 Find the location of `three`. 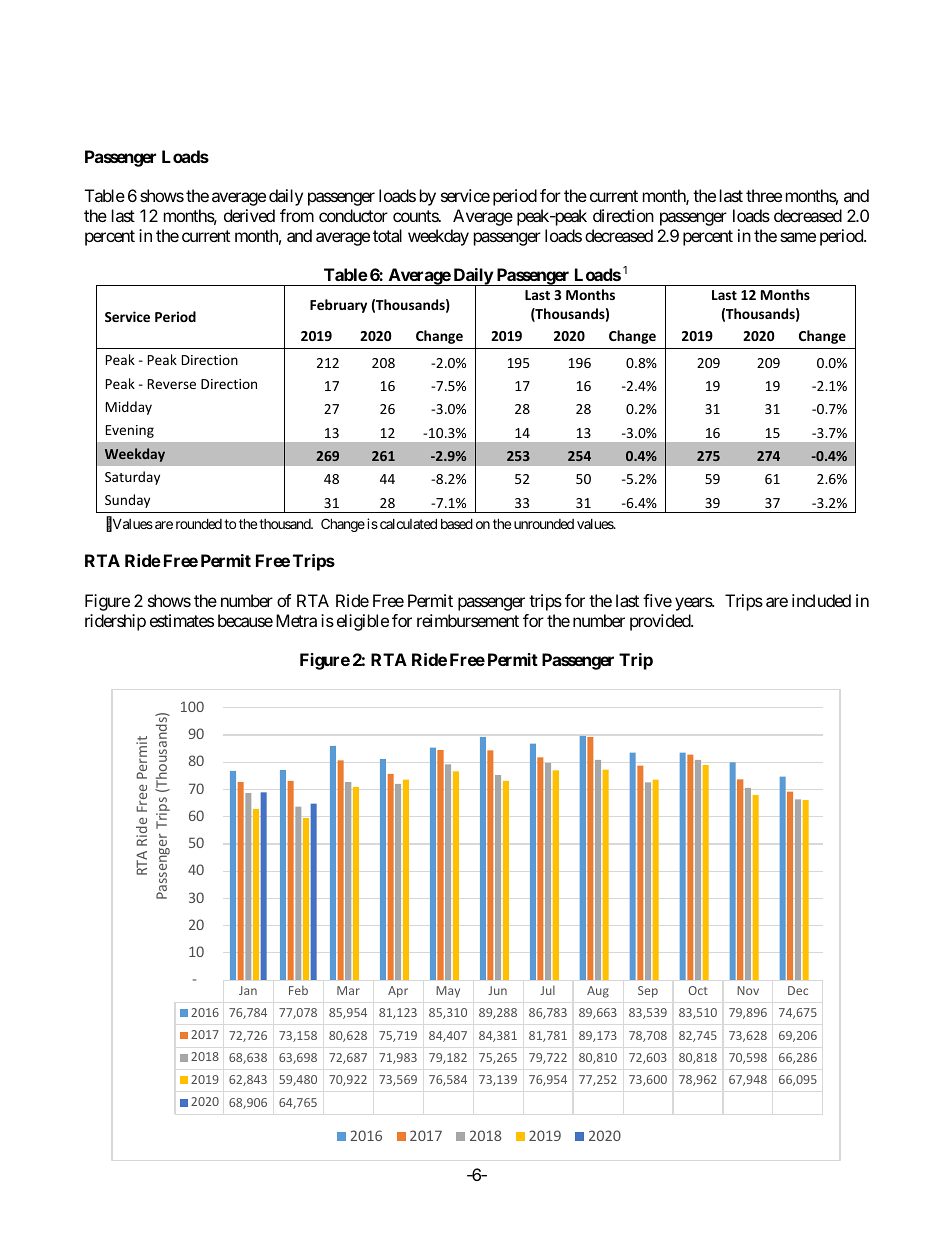

three is located at coordinates (764, 195).
